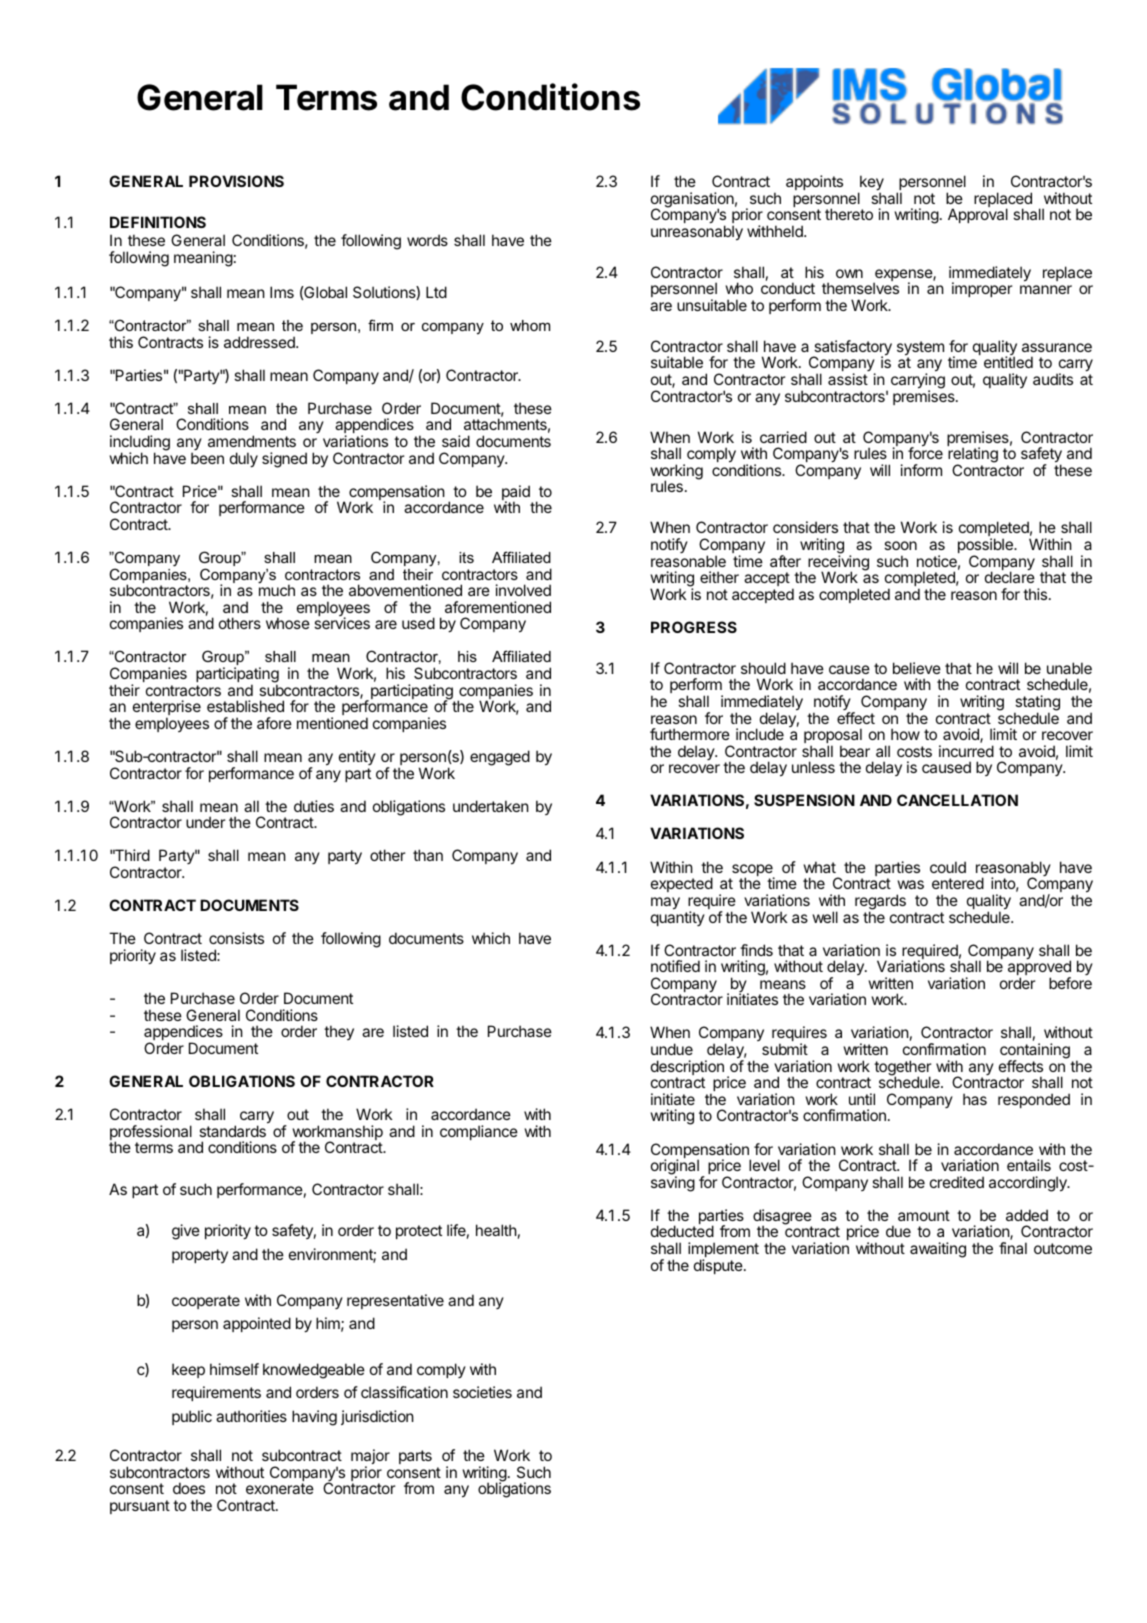 The width and height of the screenshot is (1147, 1623). I want to click on awaiting, so click(938, 1250).
